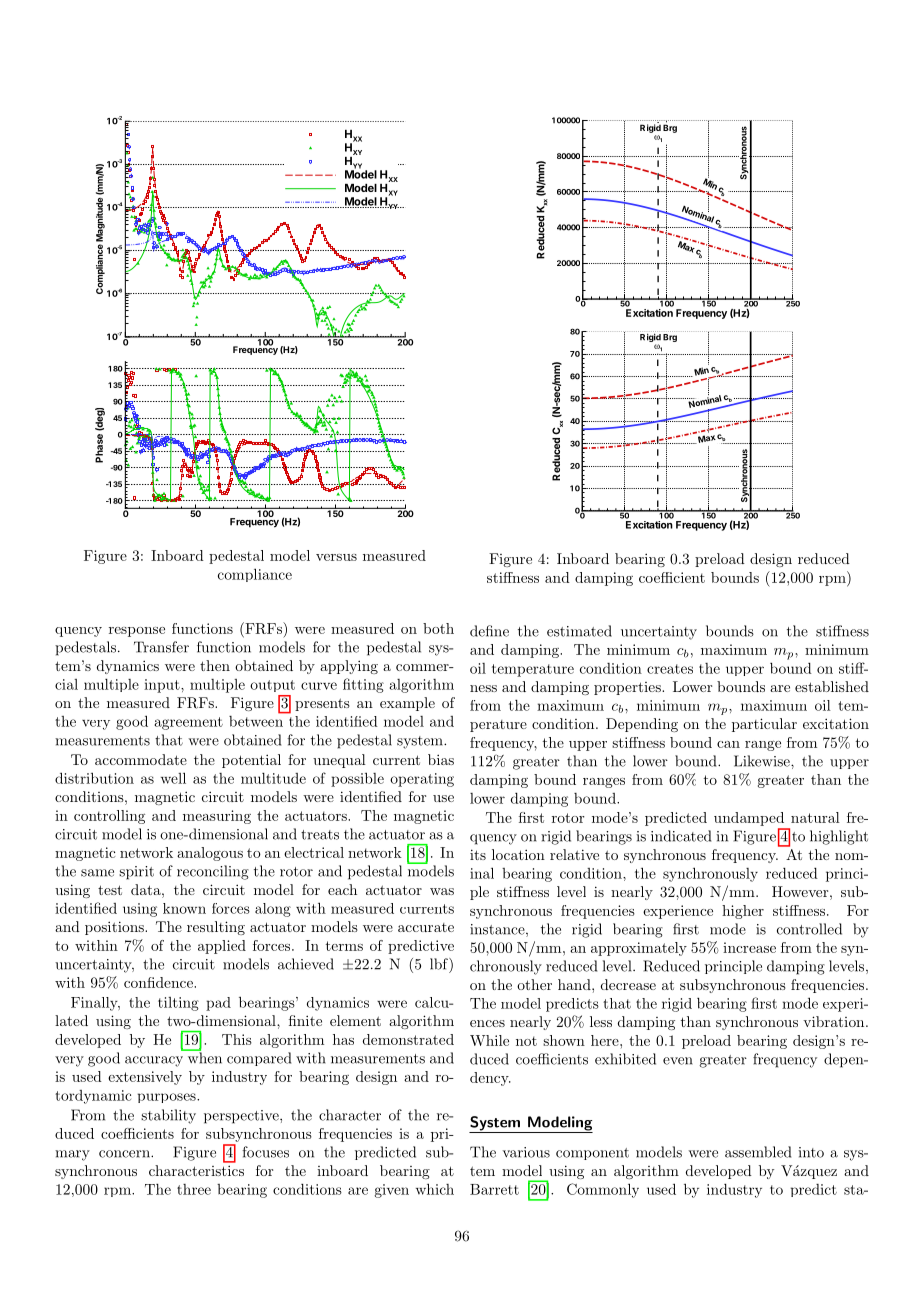  What do you see at coordinates (178, 1004) in the document?
I see `tilting` at bounding box center [178, 1004].
